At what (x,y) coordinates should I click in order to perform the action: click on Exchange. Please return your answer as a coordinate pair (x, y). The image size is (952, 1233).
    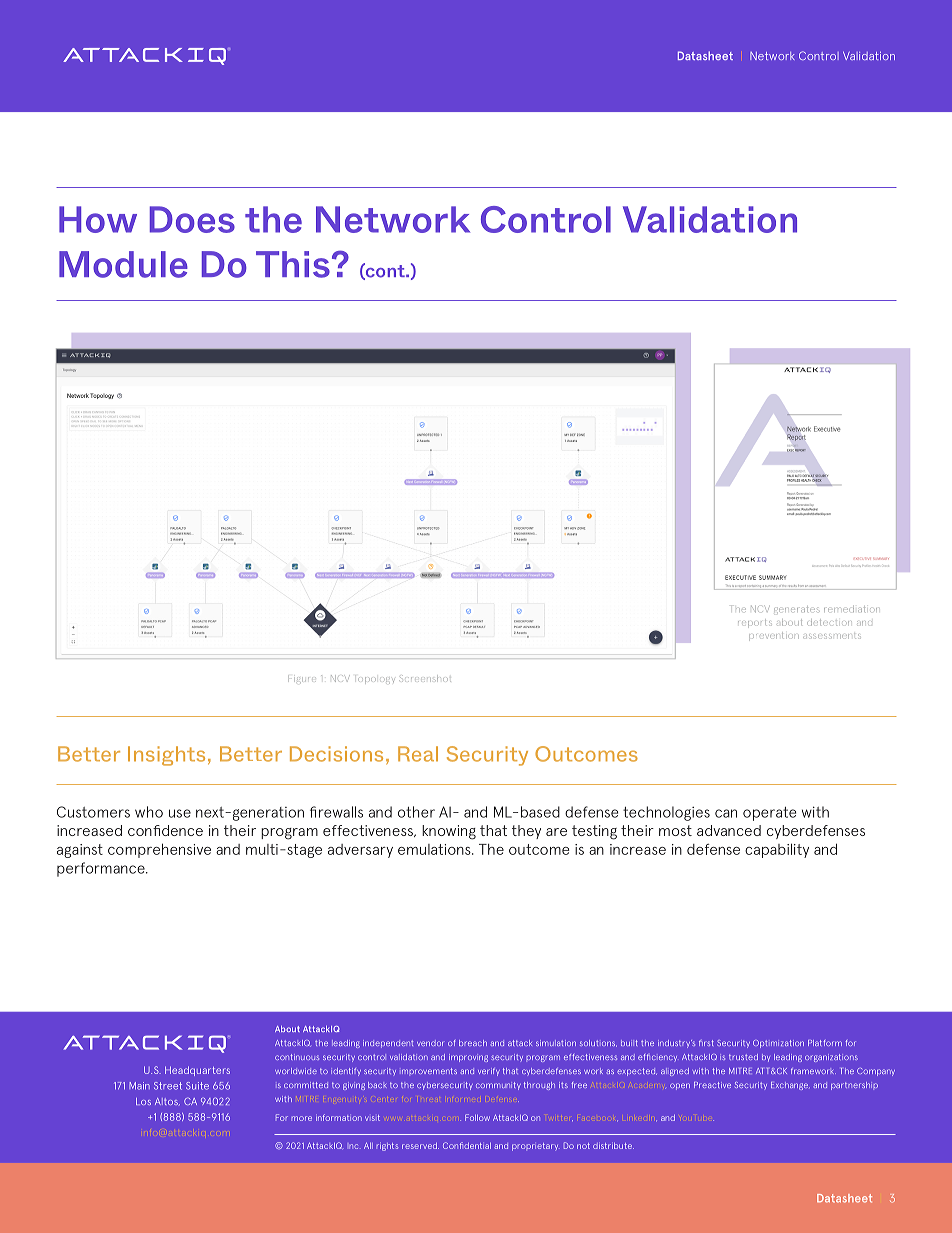
    Looking at the image, I should click on (790, 1086).
